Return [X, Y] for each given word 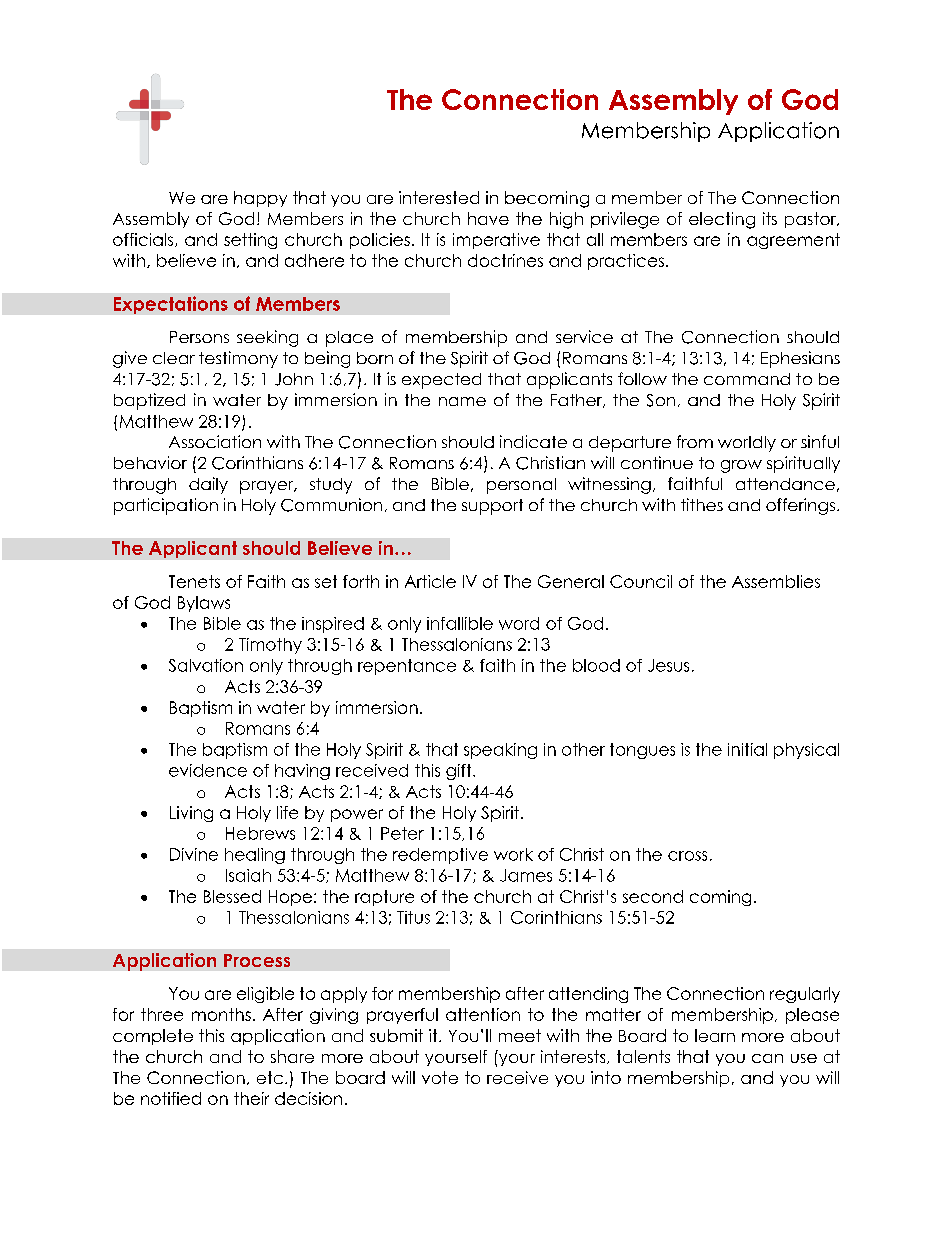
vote [440, 1077]
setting [250, 241]
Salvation [206, 665]
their [251, 1098]
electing [722, 220]
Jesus [668, 665]
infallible [460, 623]
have [488, 218]
